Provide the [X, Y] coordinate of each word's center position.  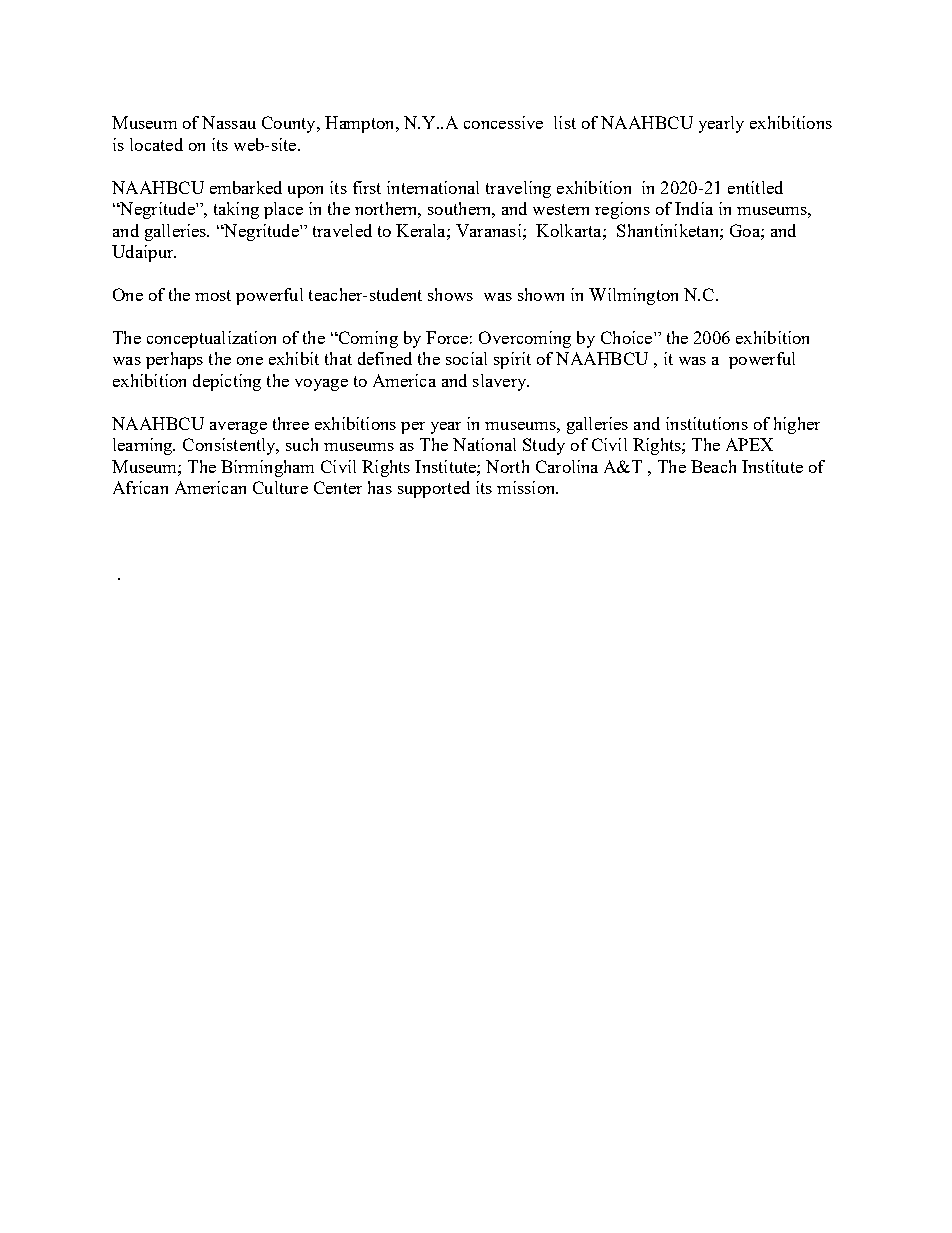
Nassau [229, 122]
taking [236, 210]
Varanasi [490, 230]
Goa [746, 230]
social [466, 358]
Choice [628, 337]
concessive [503, 122]
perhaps [174, 360]
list [565, 122]
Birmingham [267, 468]
